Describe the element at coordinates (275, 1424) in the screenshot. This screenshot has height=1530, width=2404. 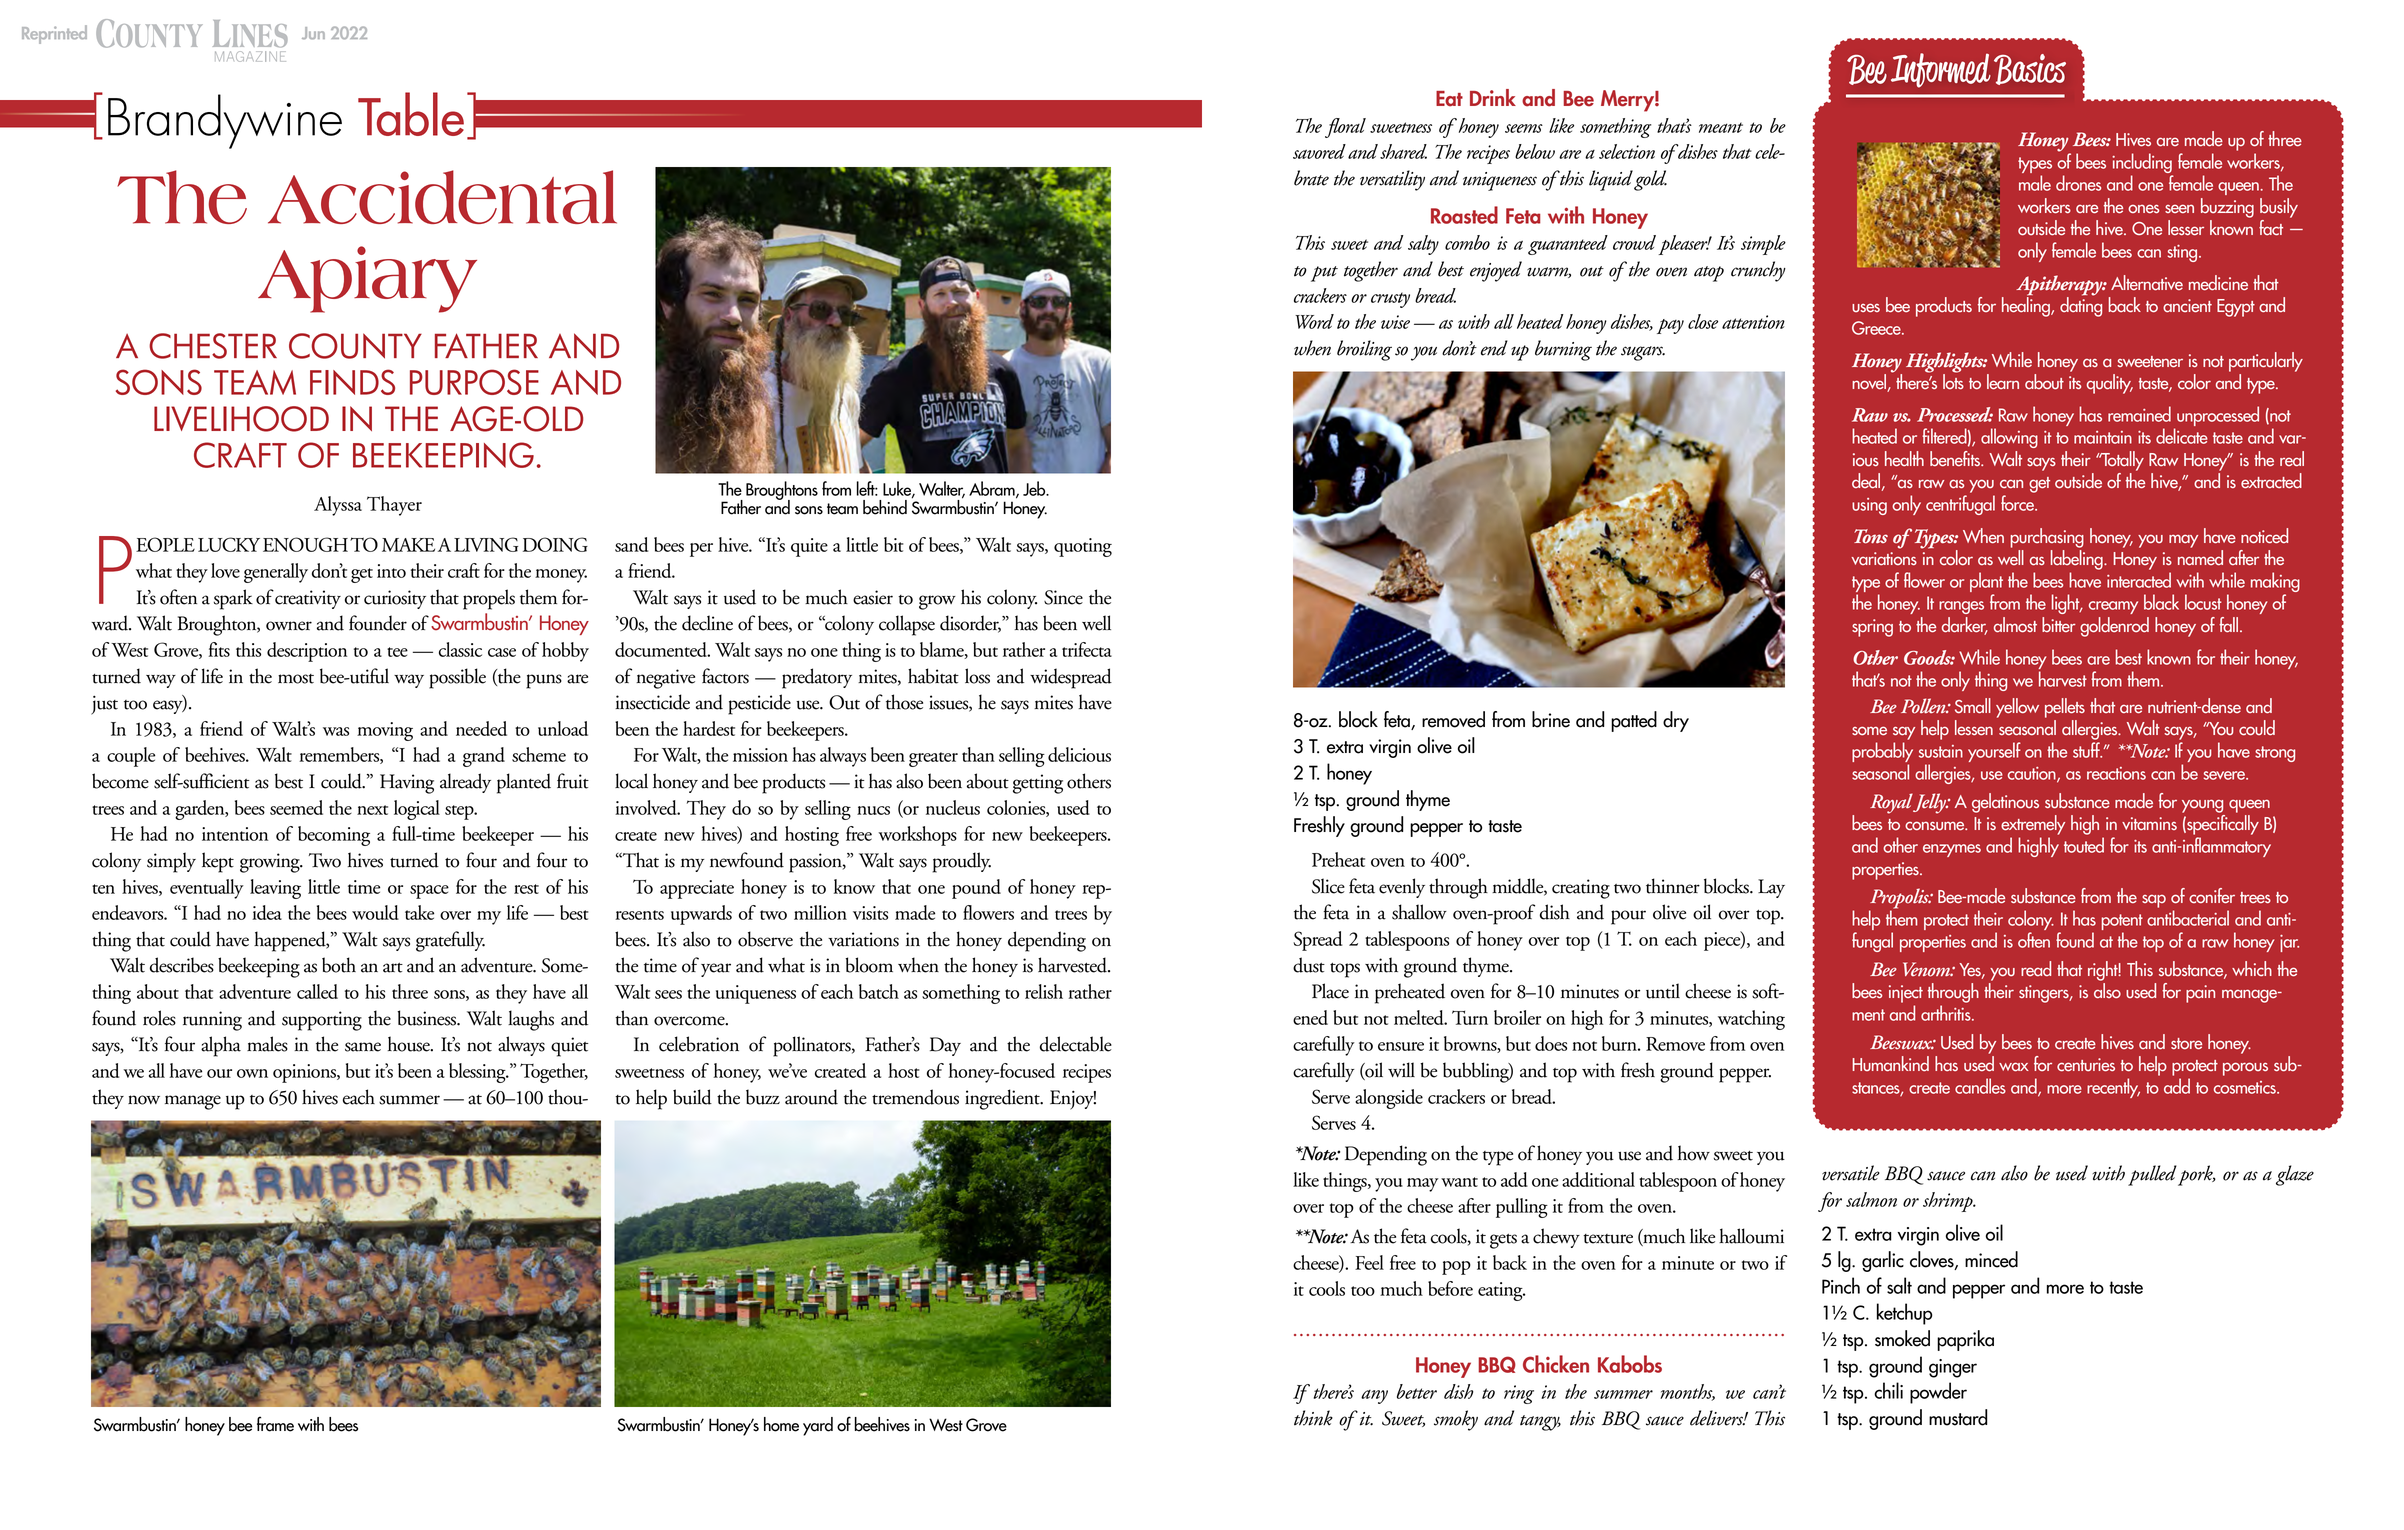
I see `frame` at that location.
